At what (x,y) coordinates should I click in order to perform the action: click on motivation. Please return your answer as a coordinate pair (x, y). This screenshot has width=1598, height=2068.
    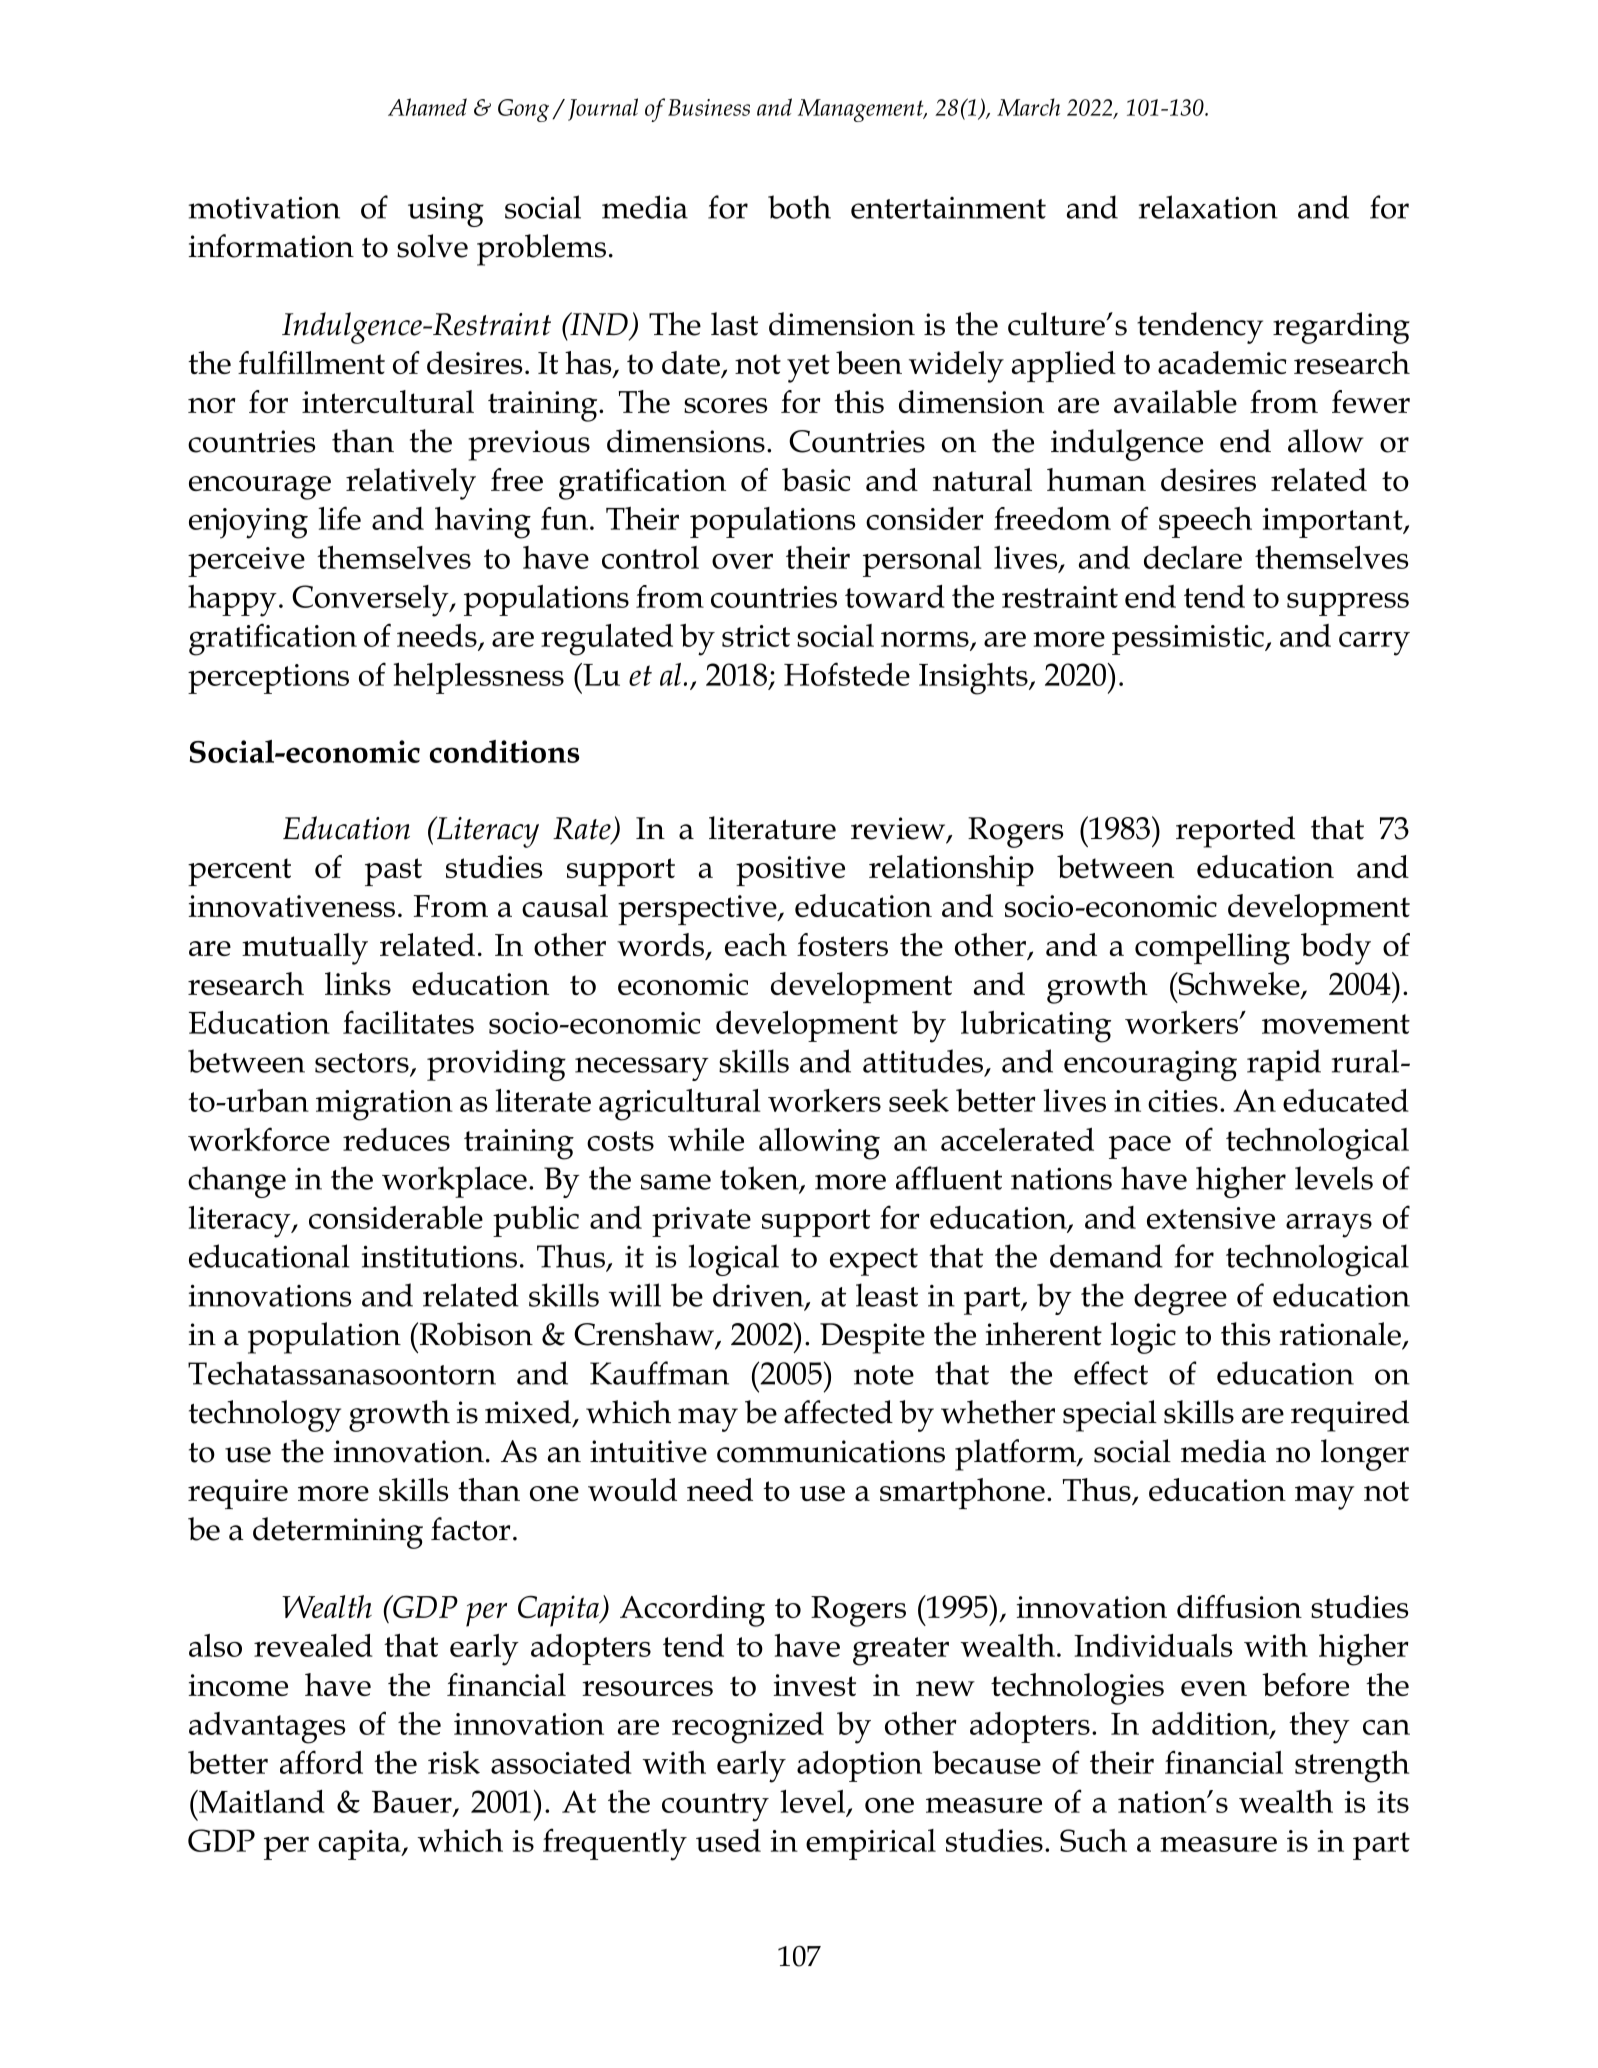
    Looking at the image, I should click on (264, 207).
